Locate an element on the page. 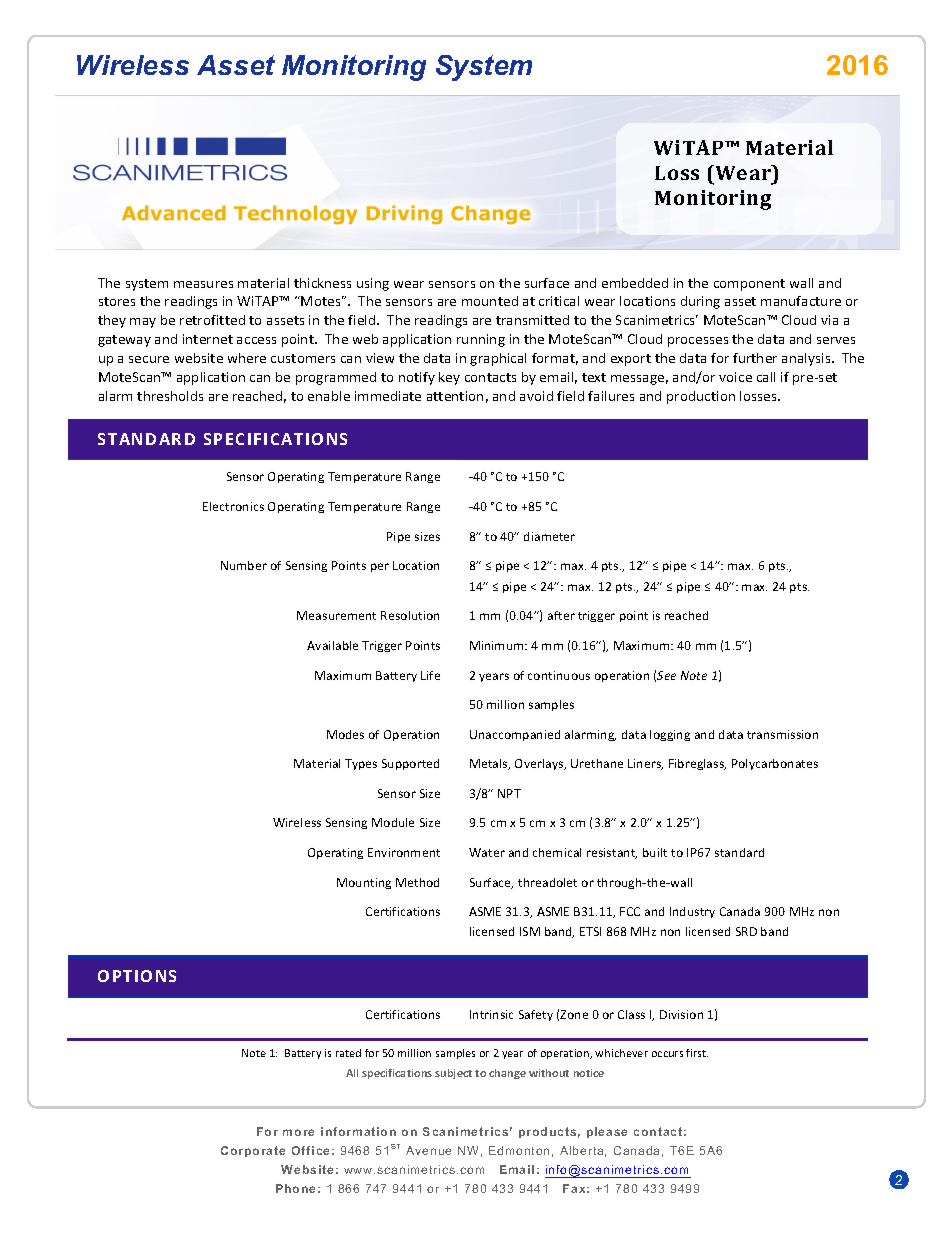 The width and height of the page is (952, 1233). Minimum is located at coordinates (498, 645).
